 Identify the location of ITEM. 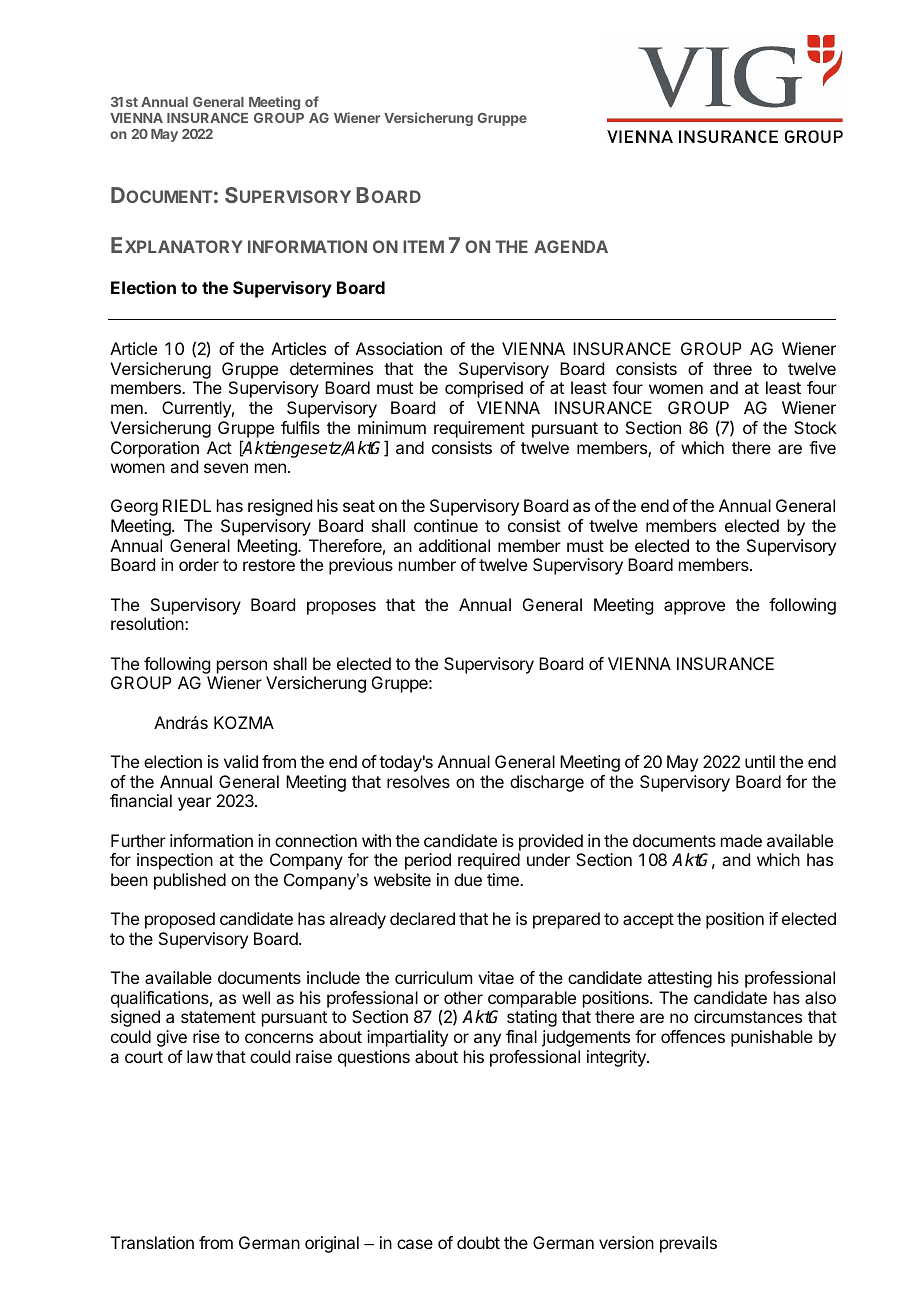
(423, 246).
